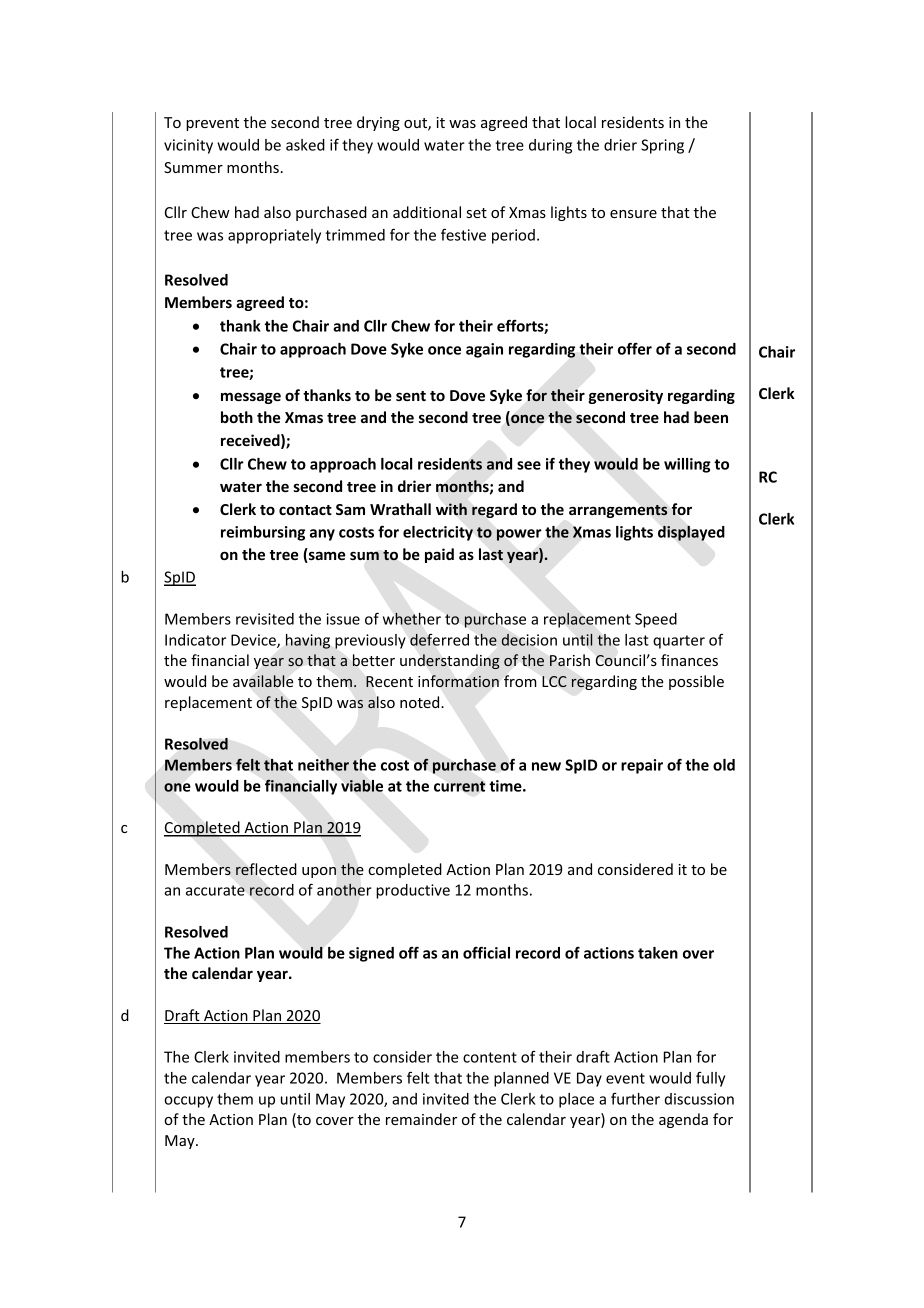  What do you see at coordinates (687, 465) in the screenshot?
I see `willing` at bounding box center [687, 465].
